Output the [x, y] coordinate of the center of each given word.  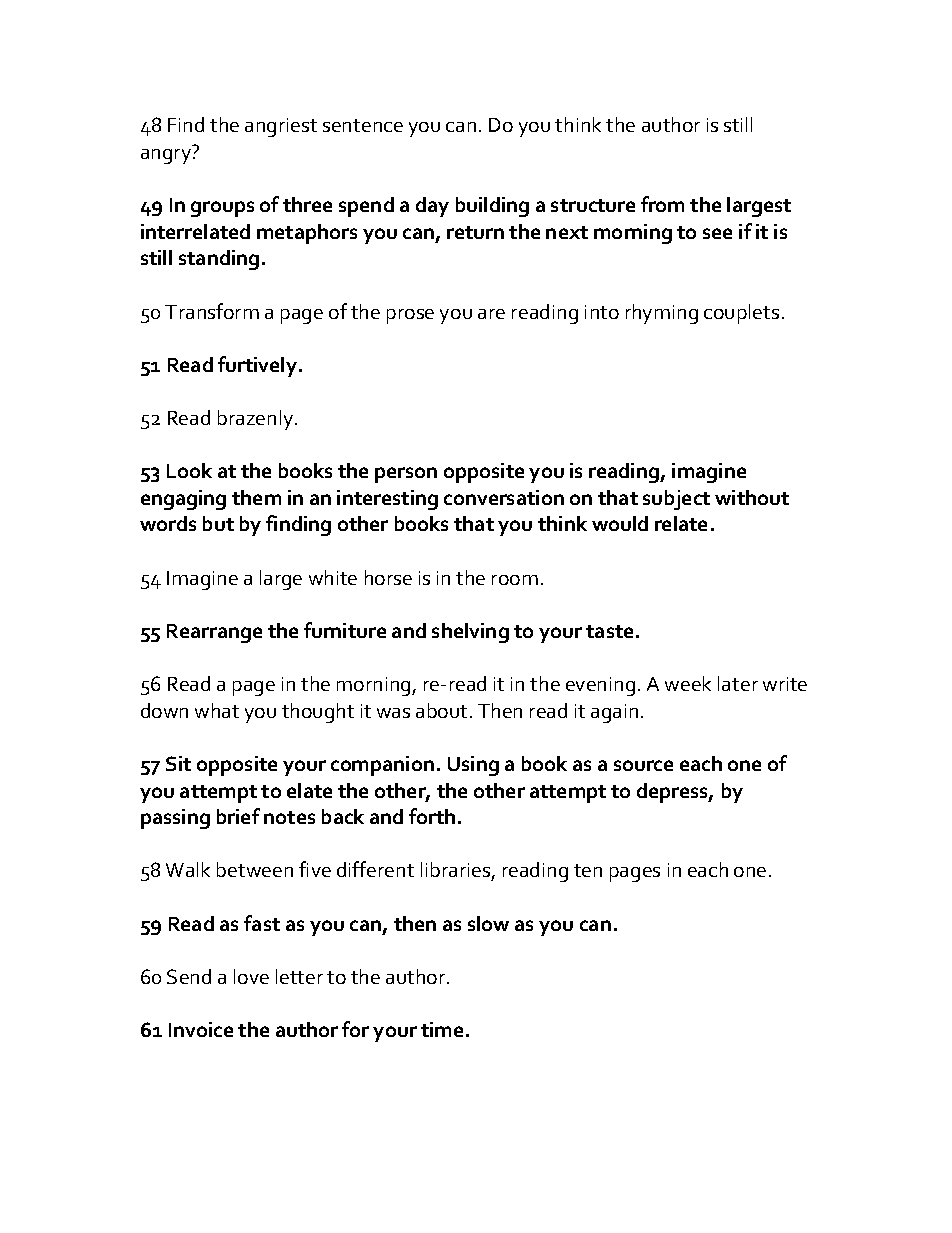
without [752, 497]
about [441, 710]
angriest [281, 127]
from [662, 204]
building [492, 207]
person [406, 475]
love [251, 976]
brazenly [257, 420]
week [688, 683]
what [217, 710]
